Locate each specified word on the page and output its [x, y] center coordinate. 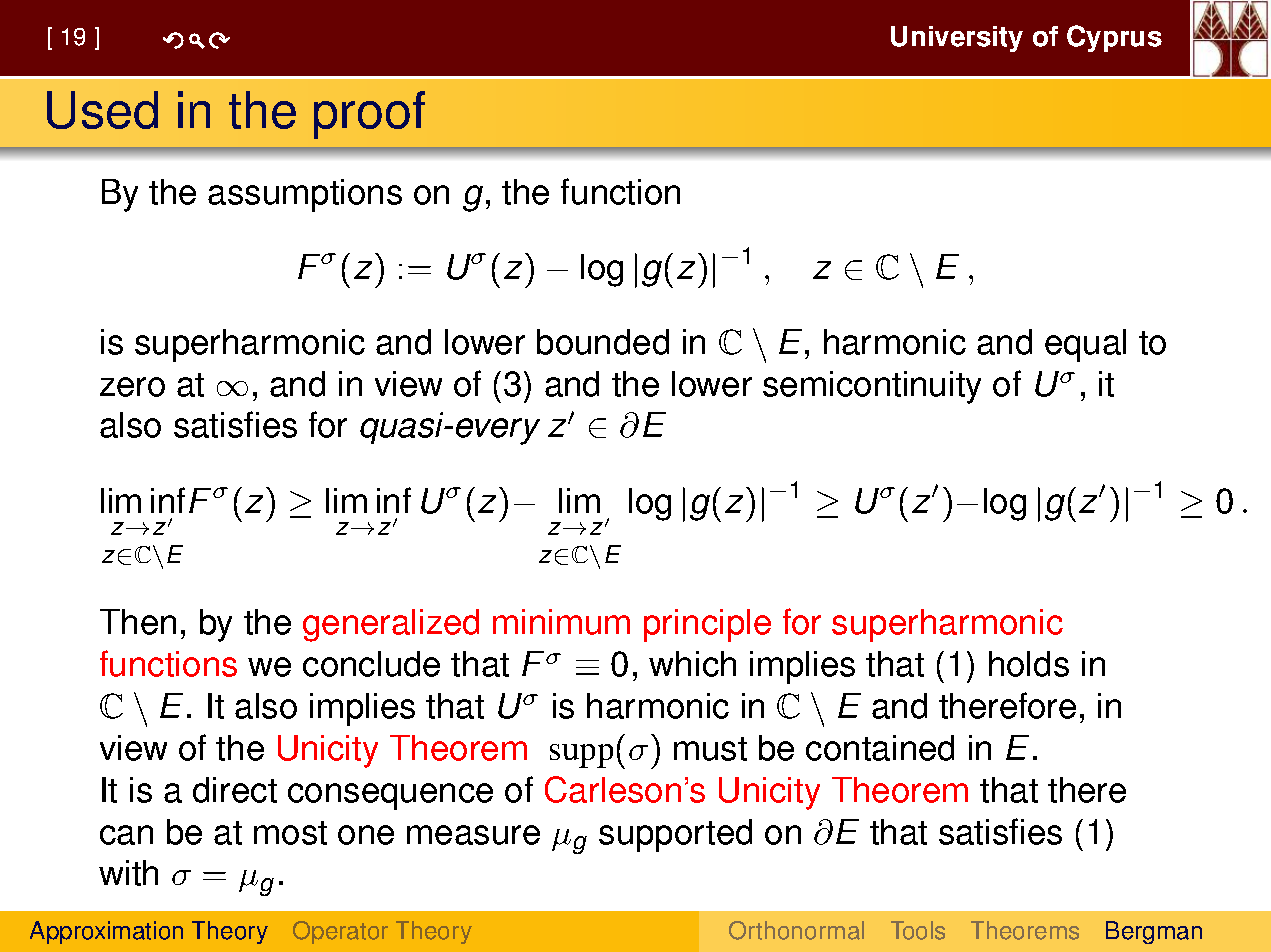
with [128, 873]
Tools [918, 930]
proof [369, 115]
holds [1029, 664]
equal [1085, 345]
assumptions [305, 195]
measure [473, 835]
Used [102, 110]
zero [132, 387]
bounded [603, 342]
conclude [371, 664]
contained [880, 748]
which [692, 664]
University [957, 39]
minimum [561, 622]
